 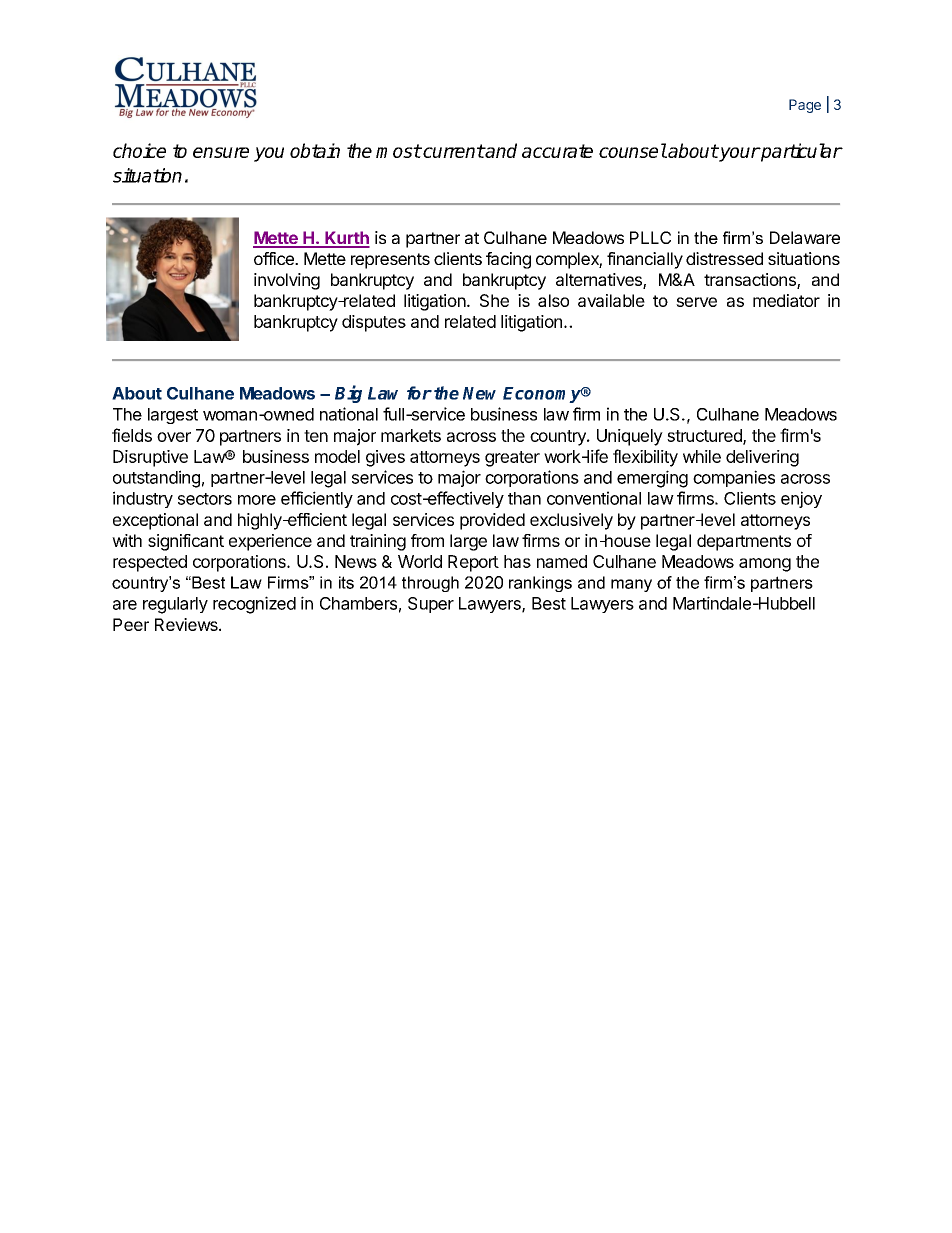 What do you see at coordinates (205, 499) in the document?
I see `sectors` at bounding box center [205, 499].
